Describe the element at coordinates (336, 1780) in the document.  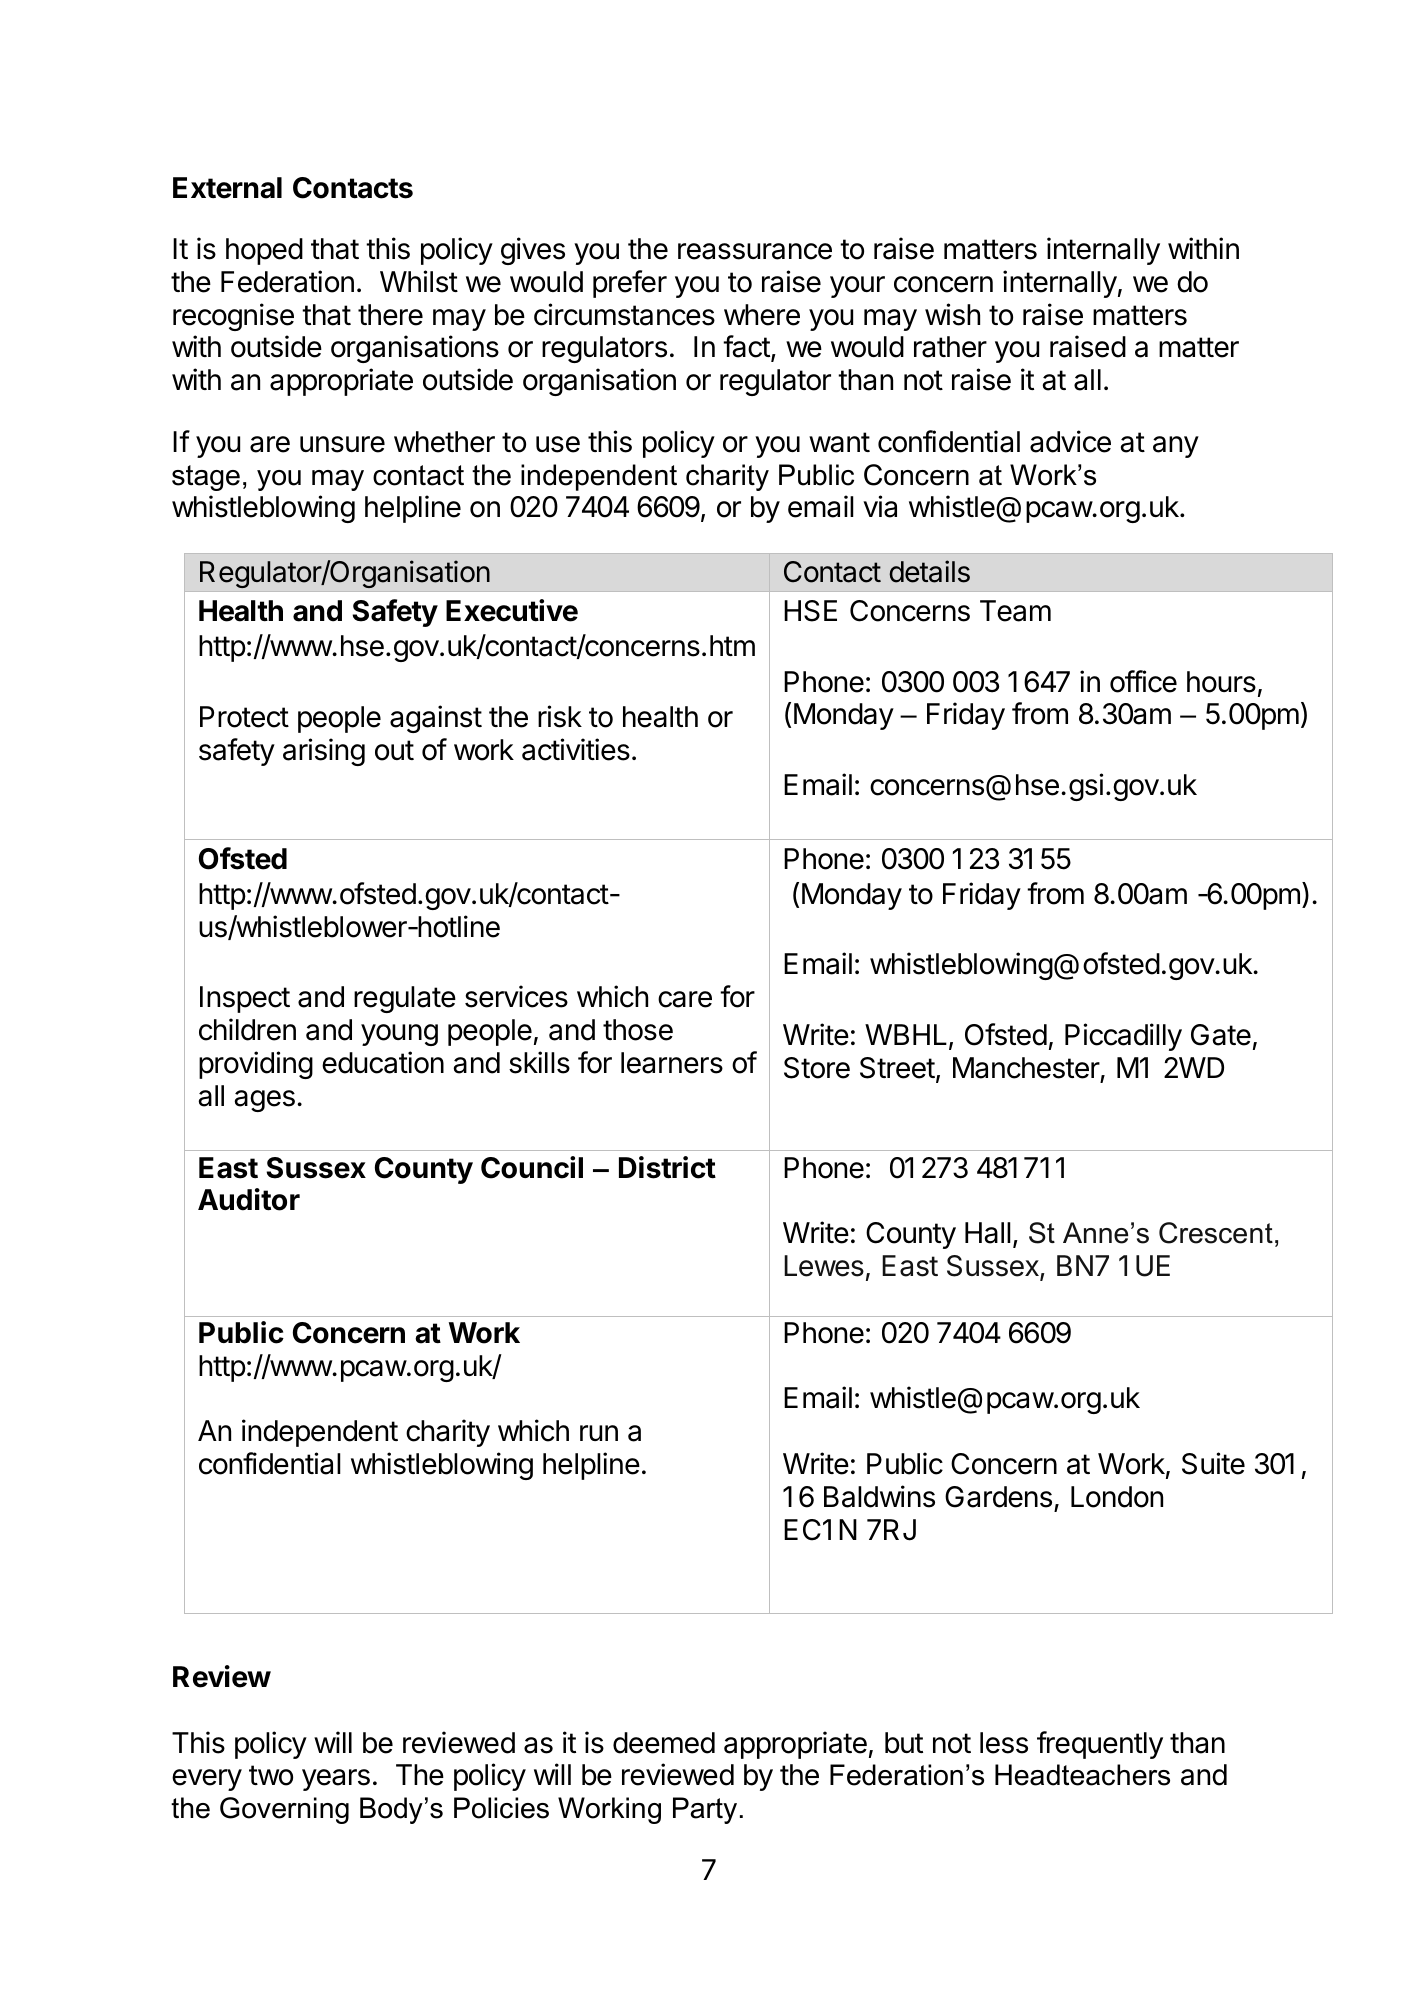
I see `years` at that location.
